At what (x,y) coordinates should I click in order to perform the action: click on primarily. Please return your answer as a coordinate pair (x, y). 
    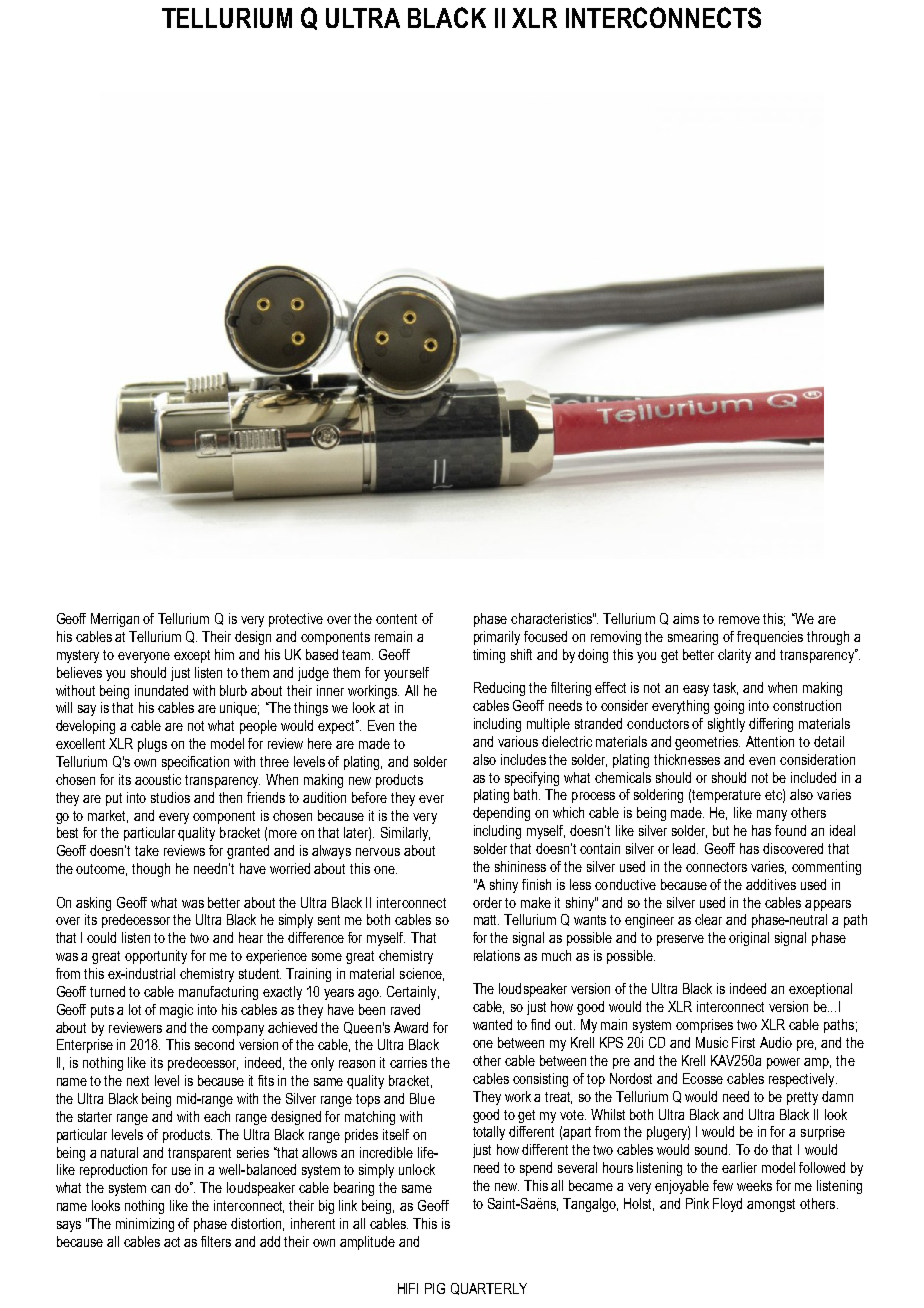
    Looking at the image, I should click on (497, 638).
